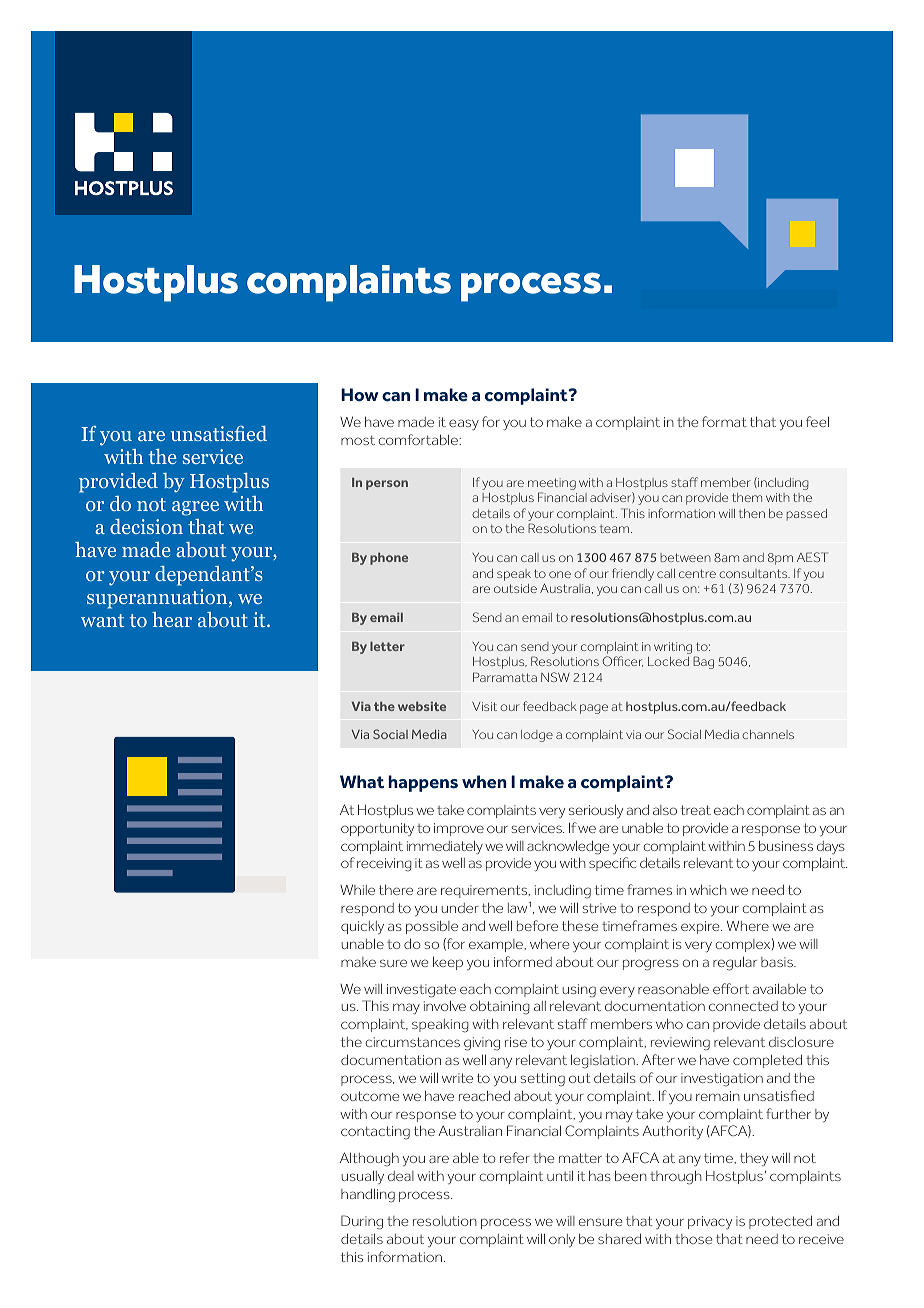 The height and width of the screenshot is (1308, 924). Describe the element at coordinates (515, 588) in the screenshot. I see `outside` at that location.
